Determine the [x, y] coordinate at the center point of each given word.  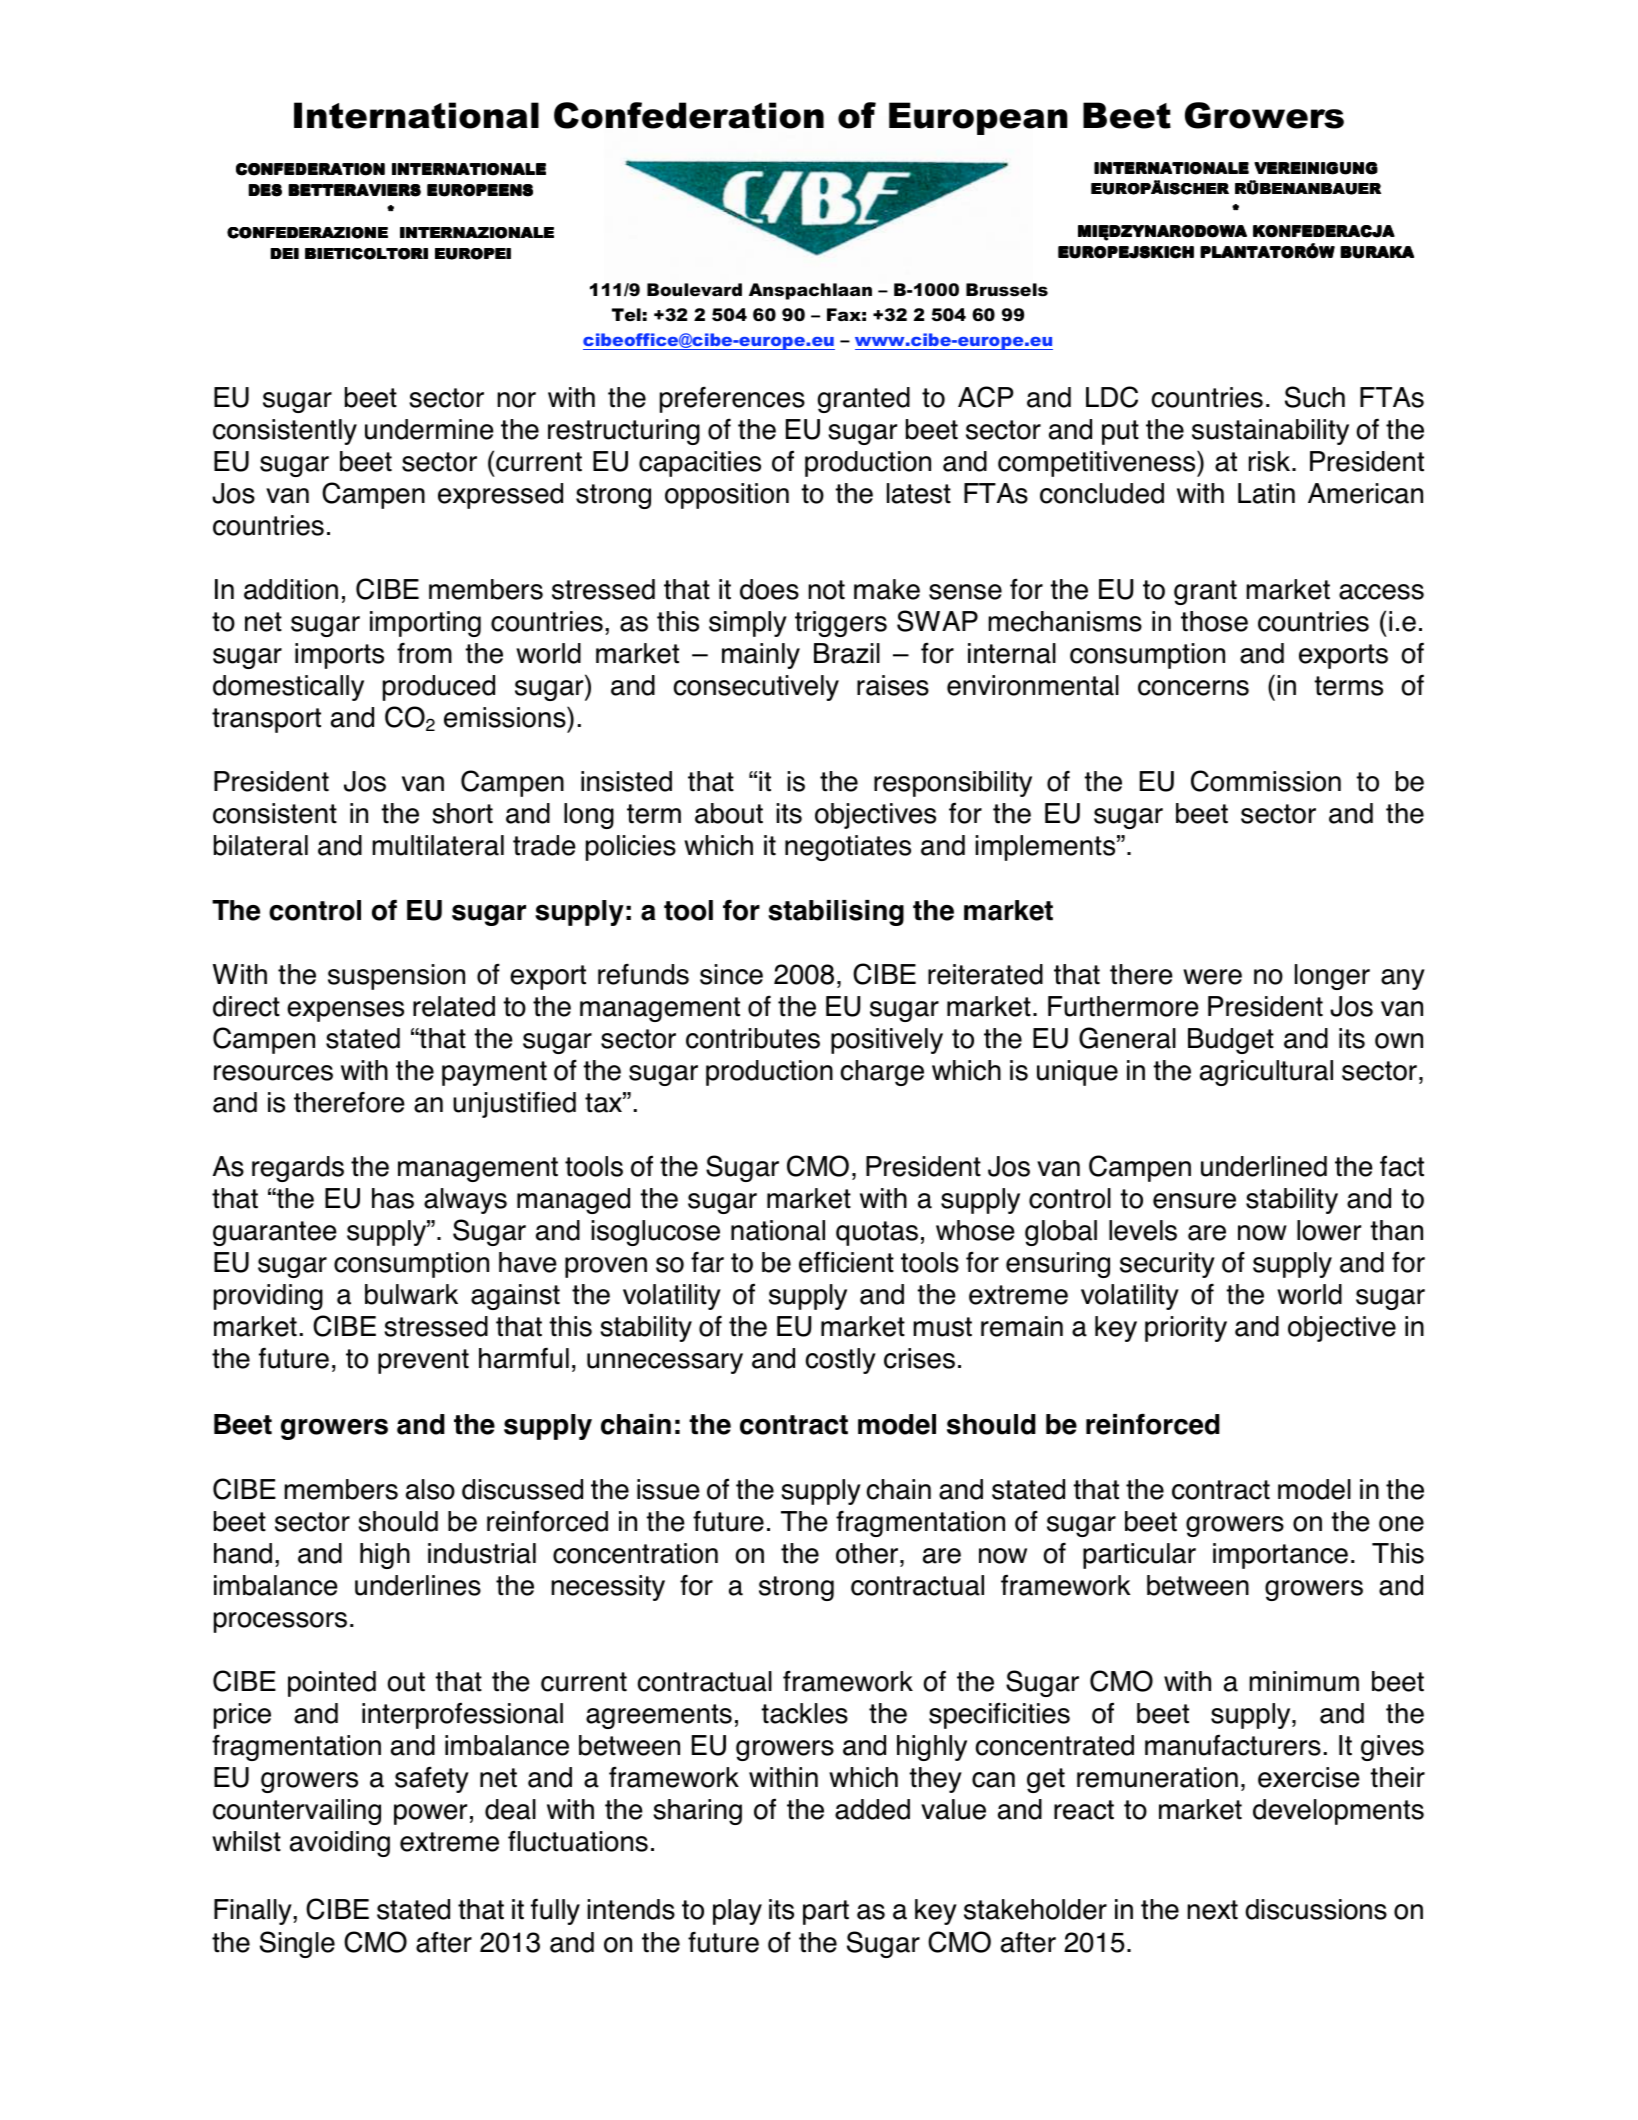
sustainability [1270, 432]
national [778, 1230]
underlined [1264, 1166]
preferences [732, 399]
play [737, 1912]
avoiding [340, 1844]
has [393, 1198]
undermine [429, 429]
